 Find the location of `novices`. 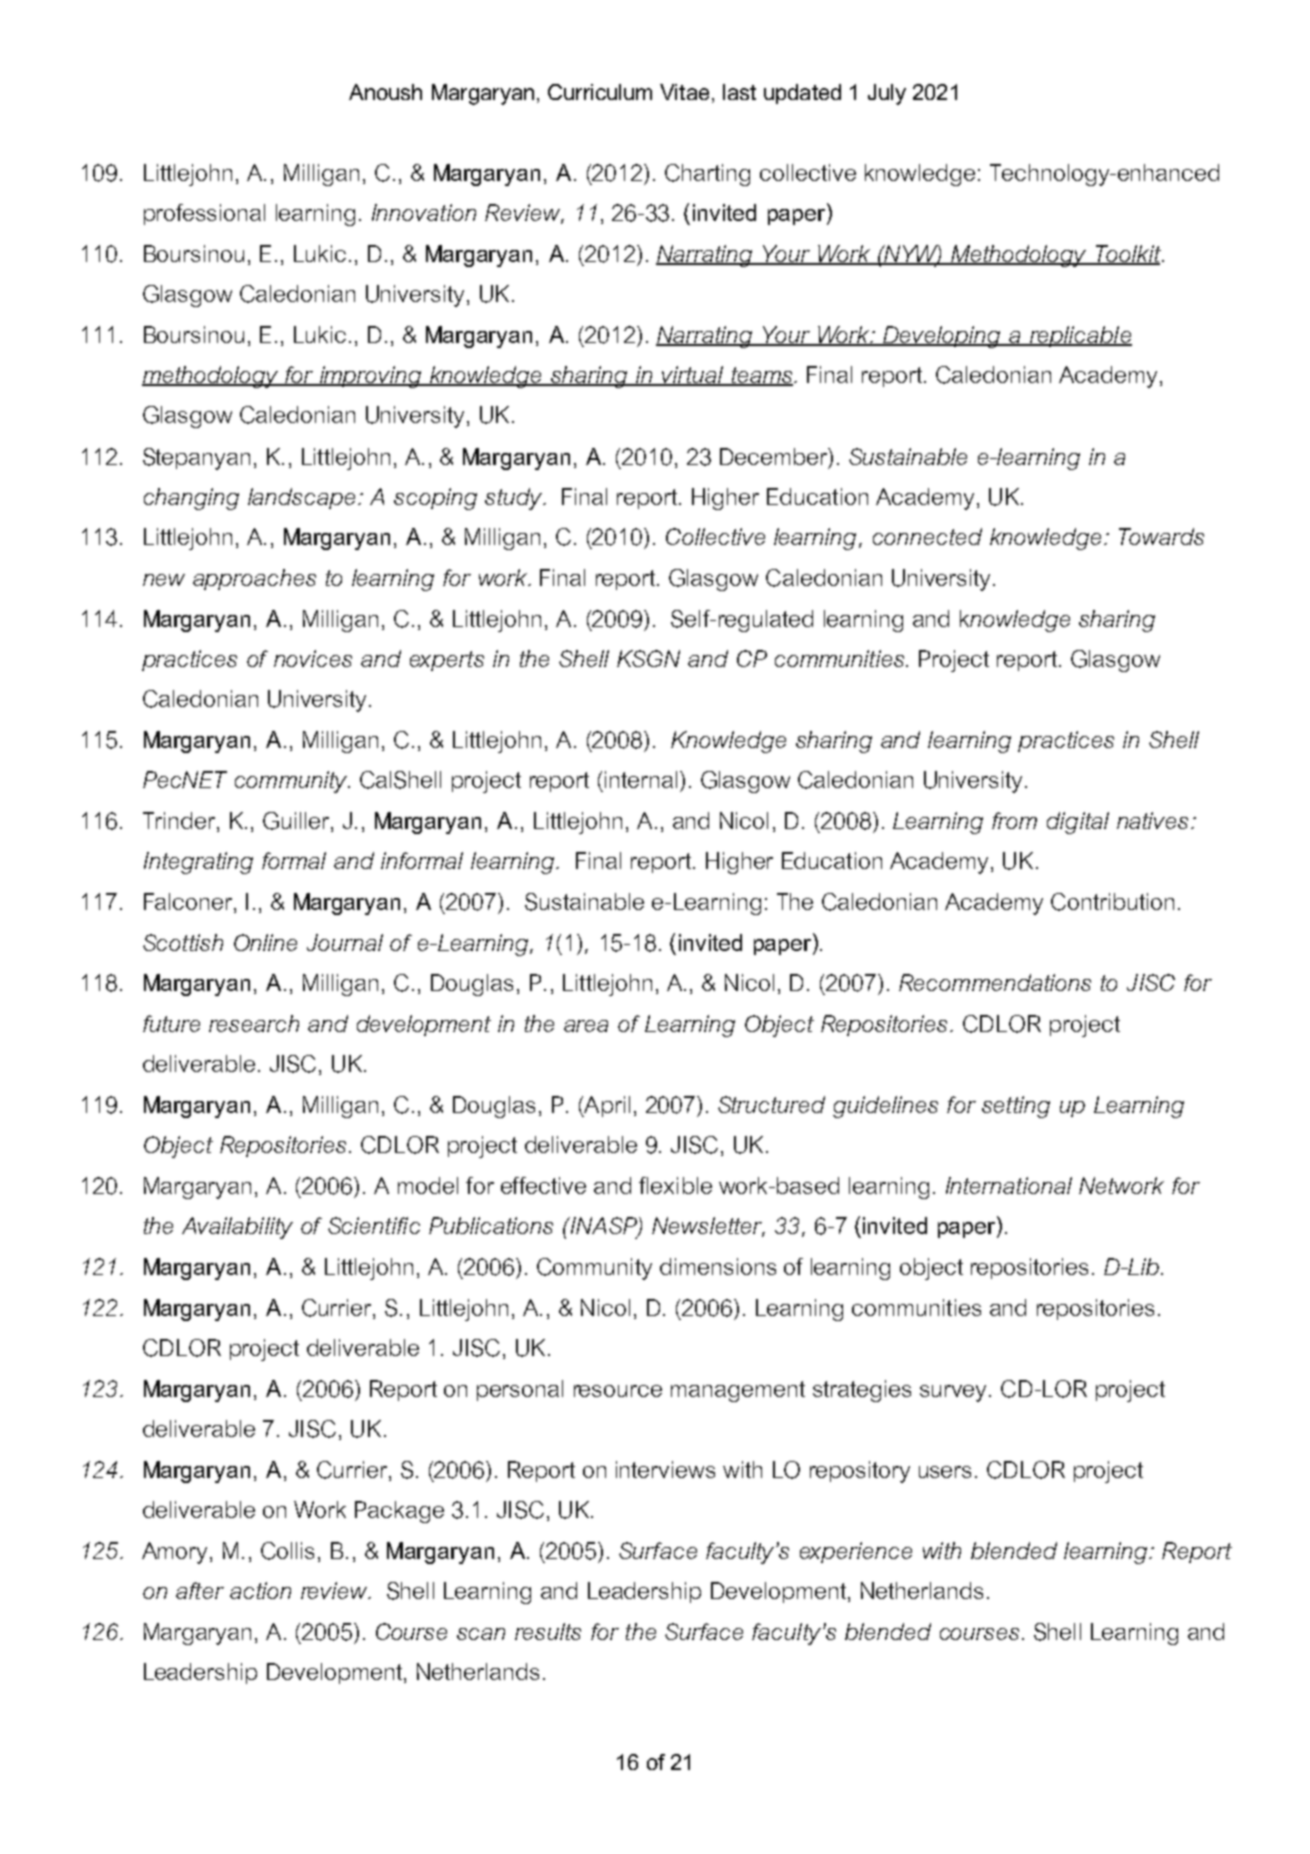

novices is located at coordinates (313, 658).
